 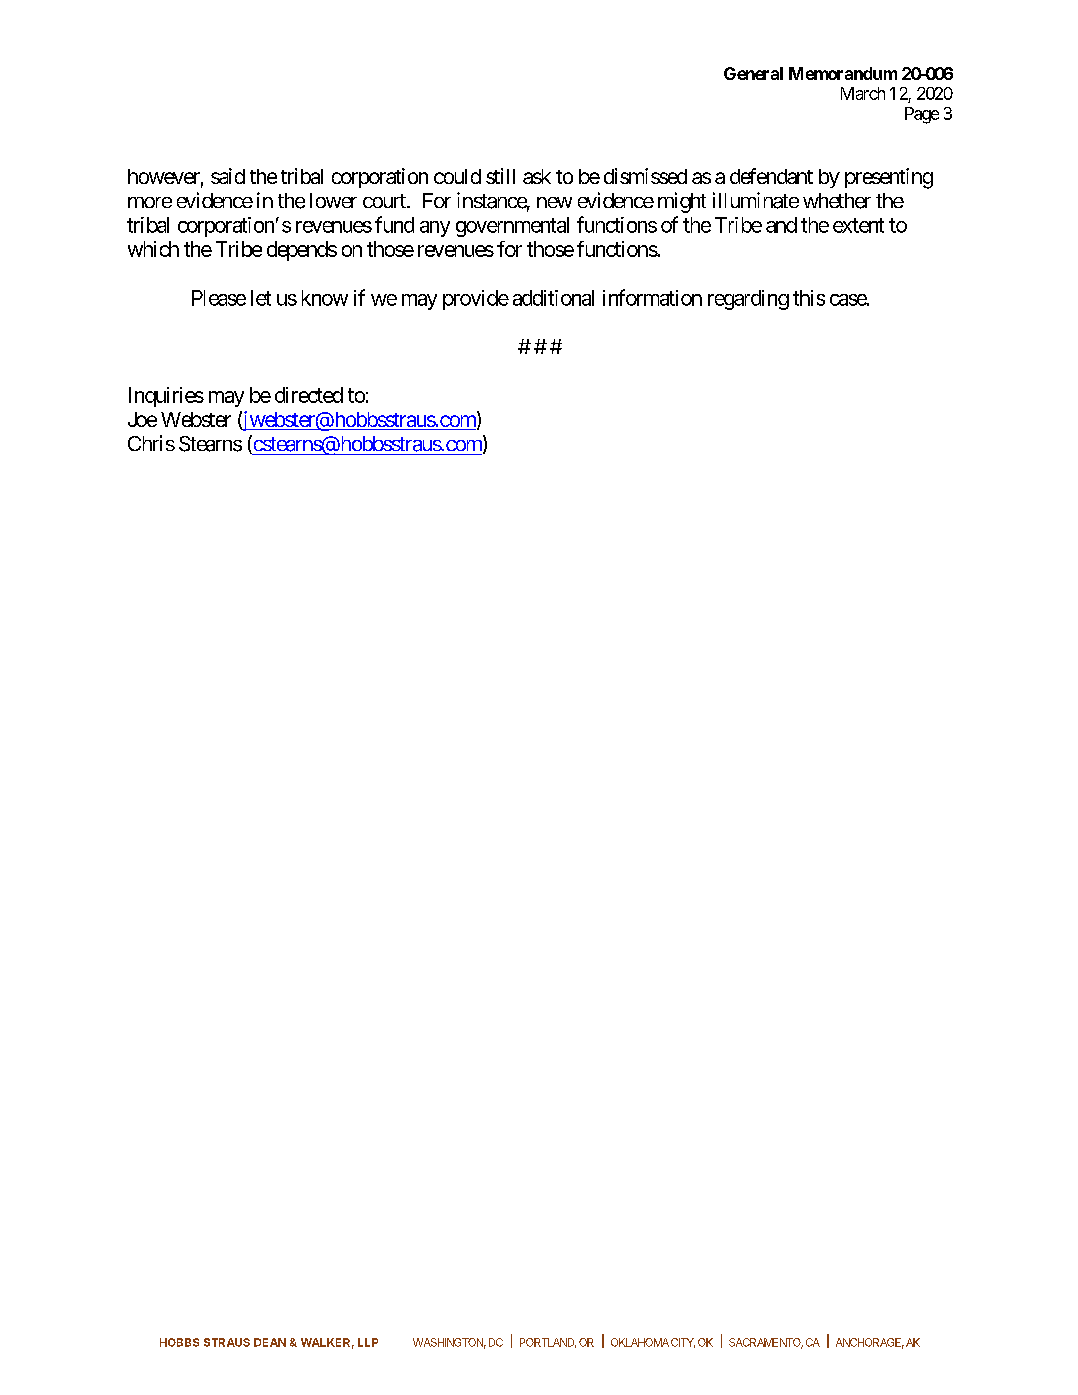 What do you see at coordinates (863, 93) in the image?
I see `March` at bounding box center [863, 93].
